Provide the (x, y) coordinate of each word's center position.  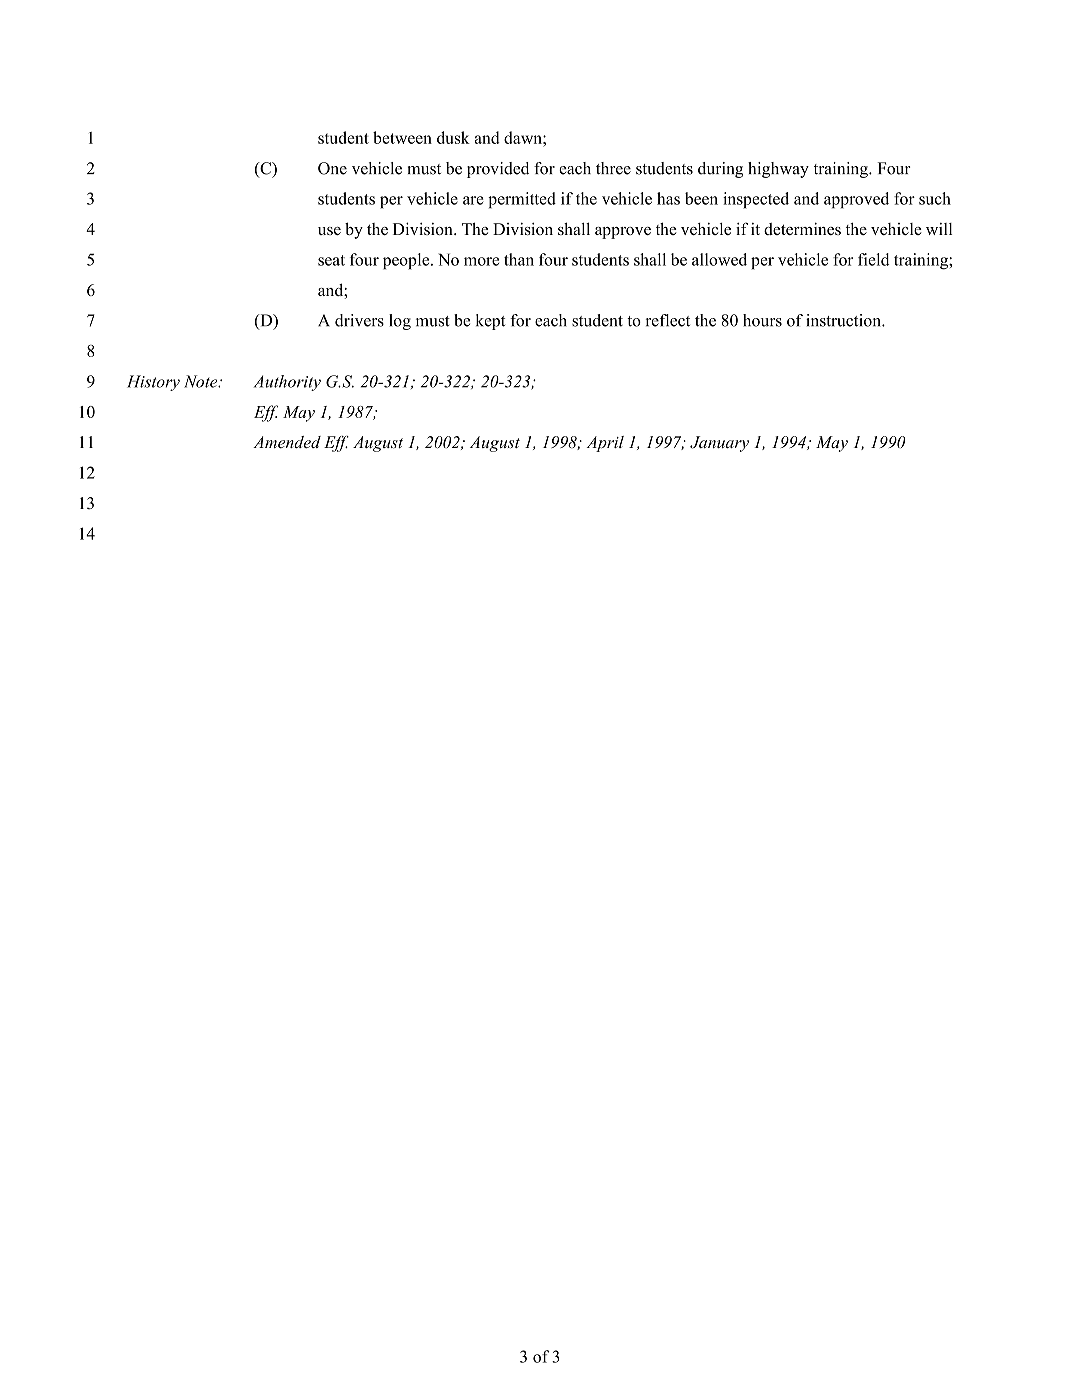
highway (778, 170)
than (519, 259)
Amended (287, 442)
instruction (844, 320)
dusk (453, 137)
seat (331, 260)
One (332, 168)
